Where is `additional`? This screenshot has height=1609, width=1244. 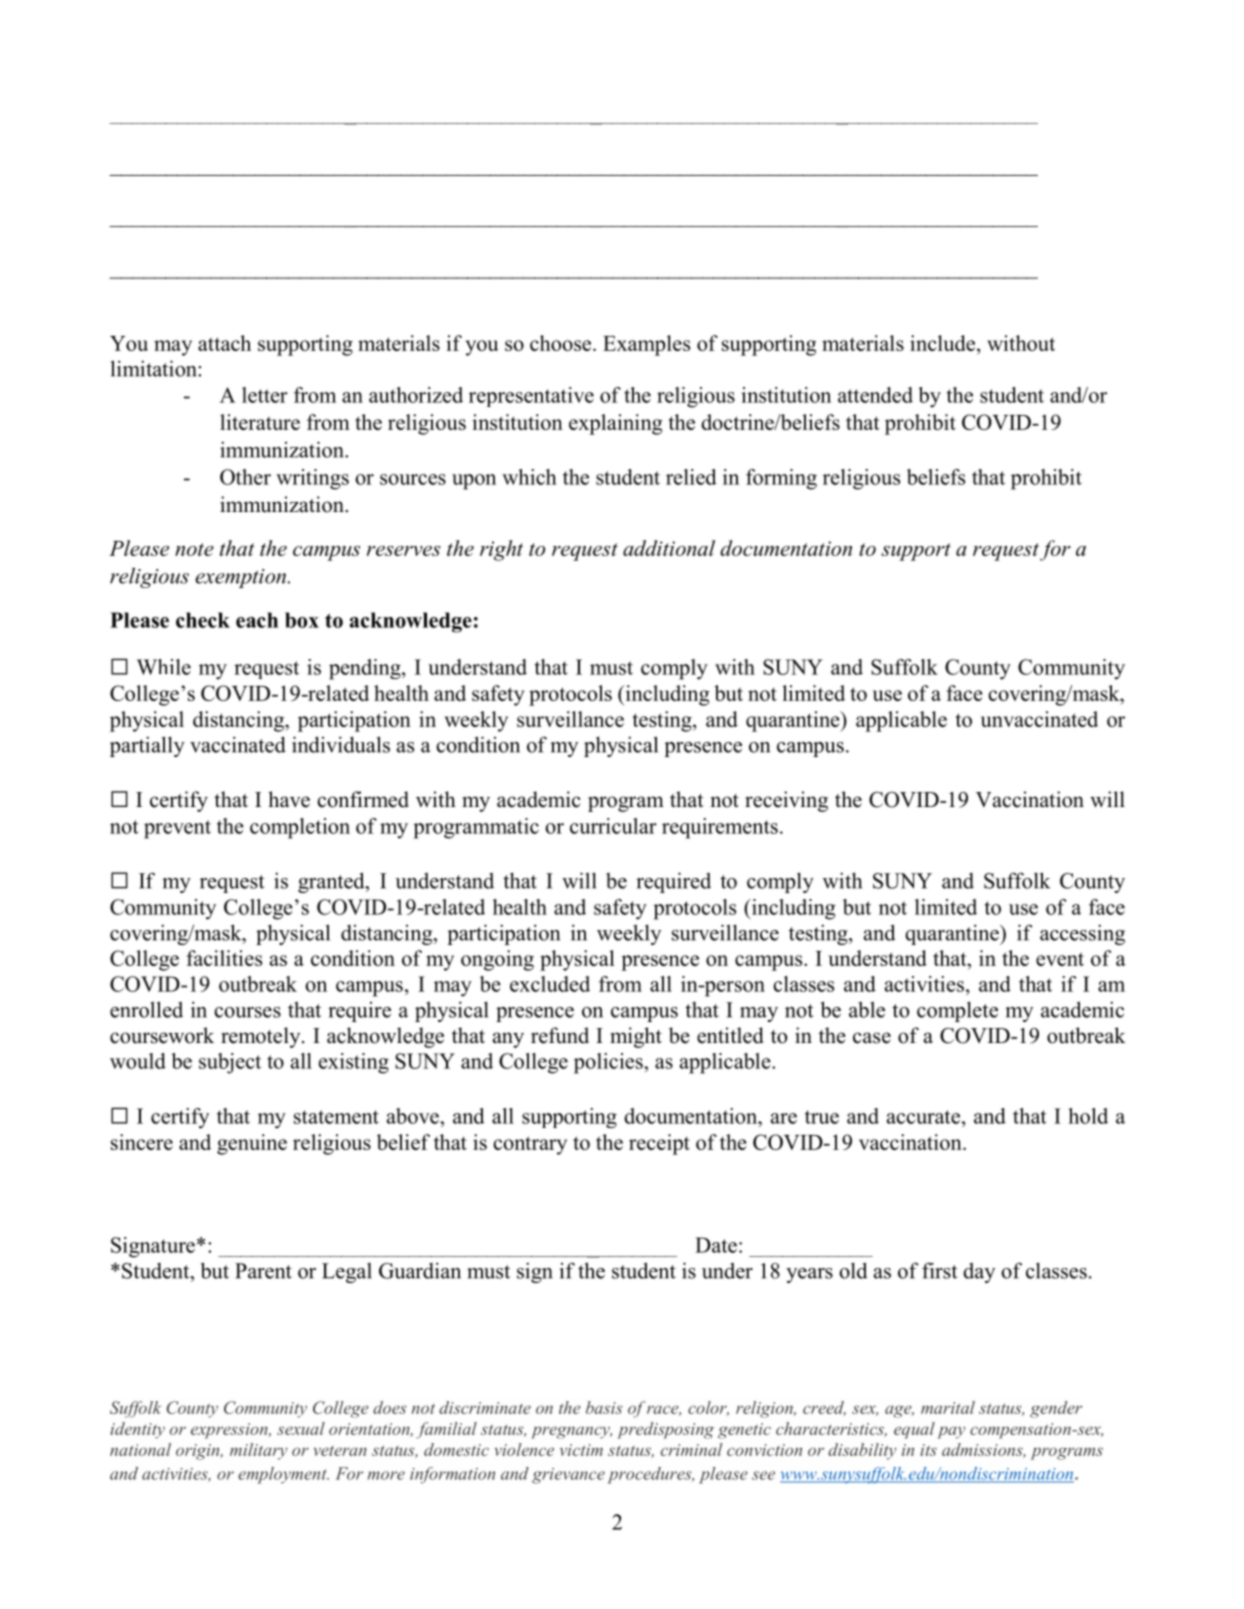 additional is located at coordinates (669, 548).
